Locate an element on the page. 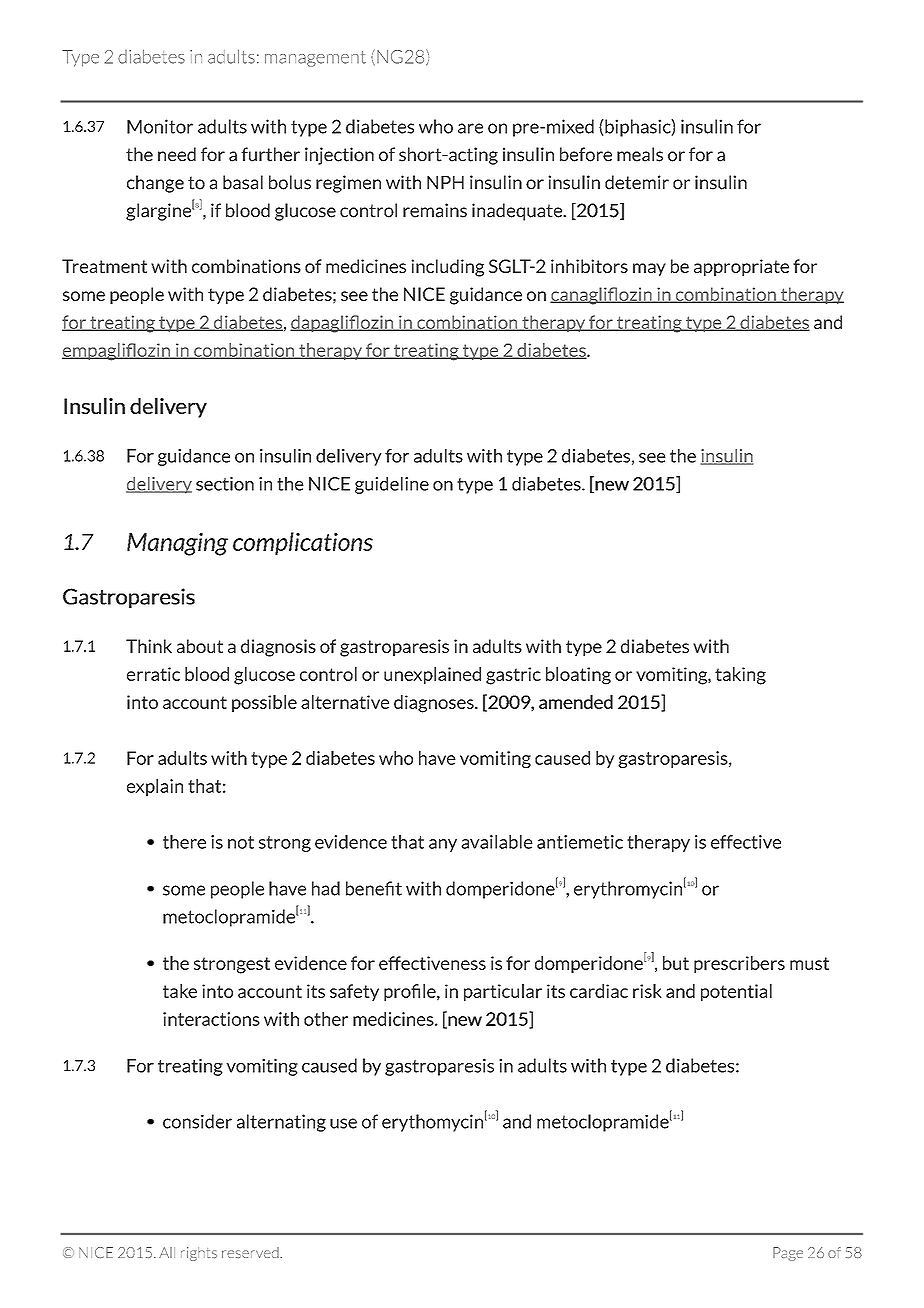 Image resolution: width=924 pixels, height=1308 pixels. taking is located at coordinates (740, 676).
